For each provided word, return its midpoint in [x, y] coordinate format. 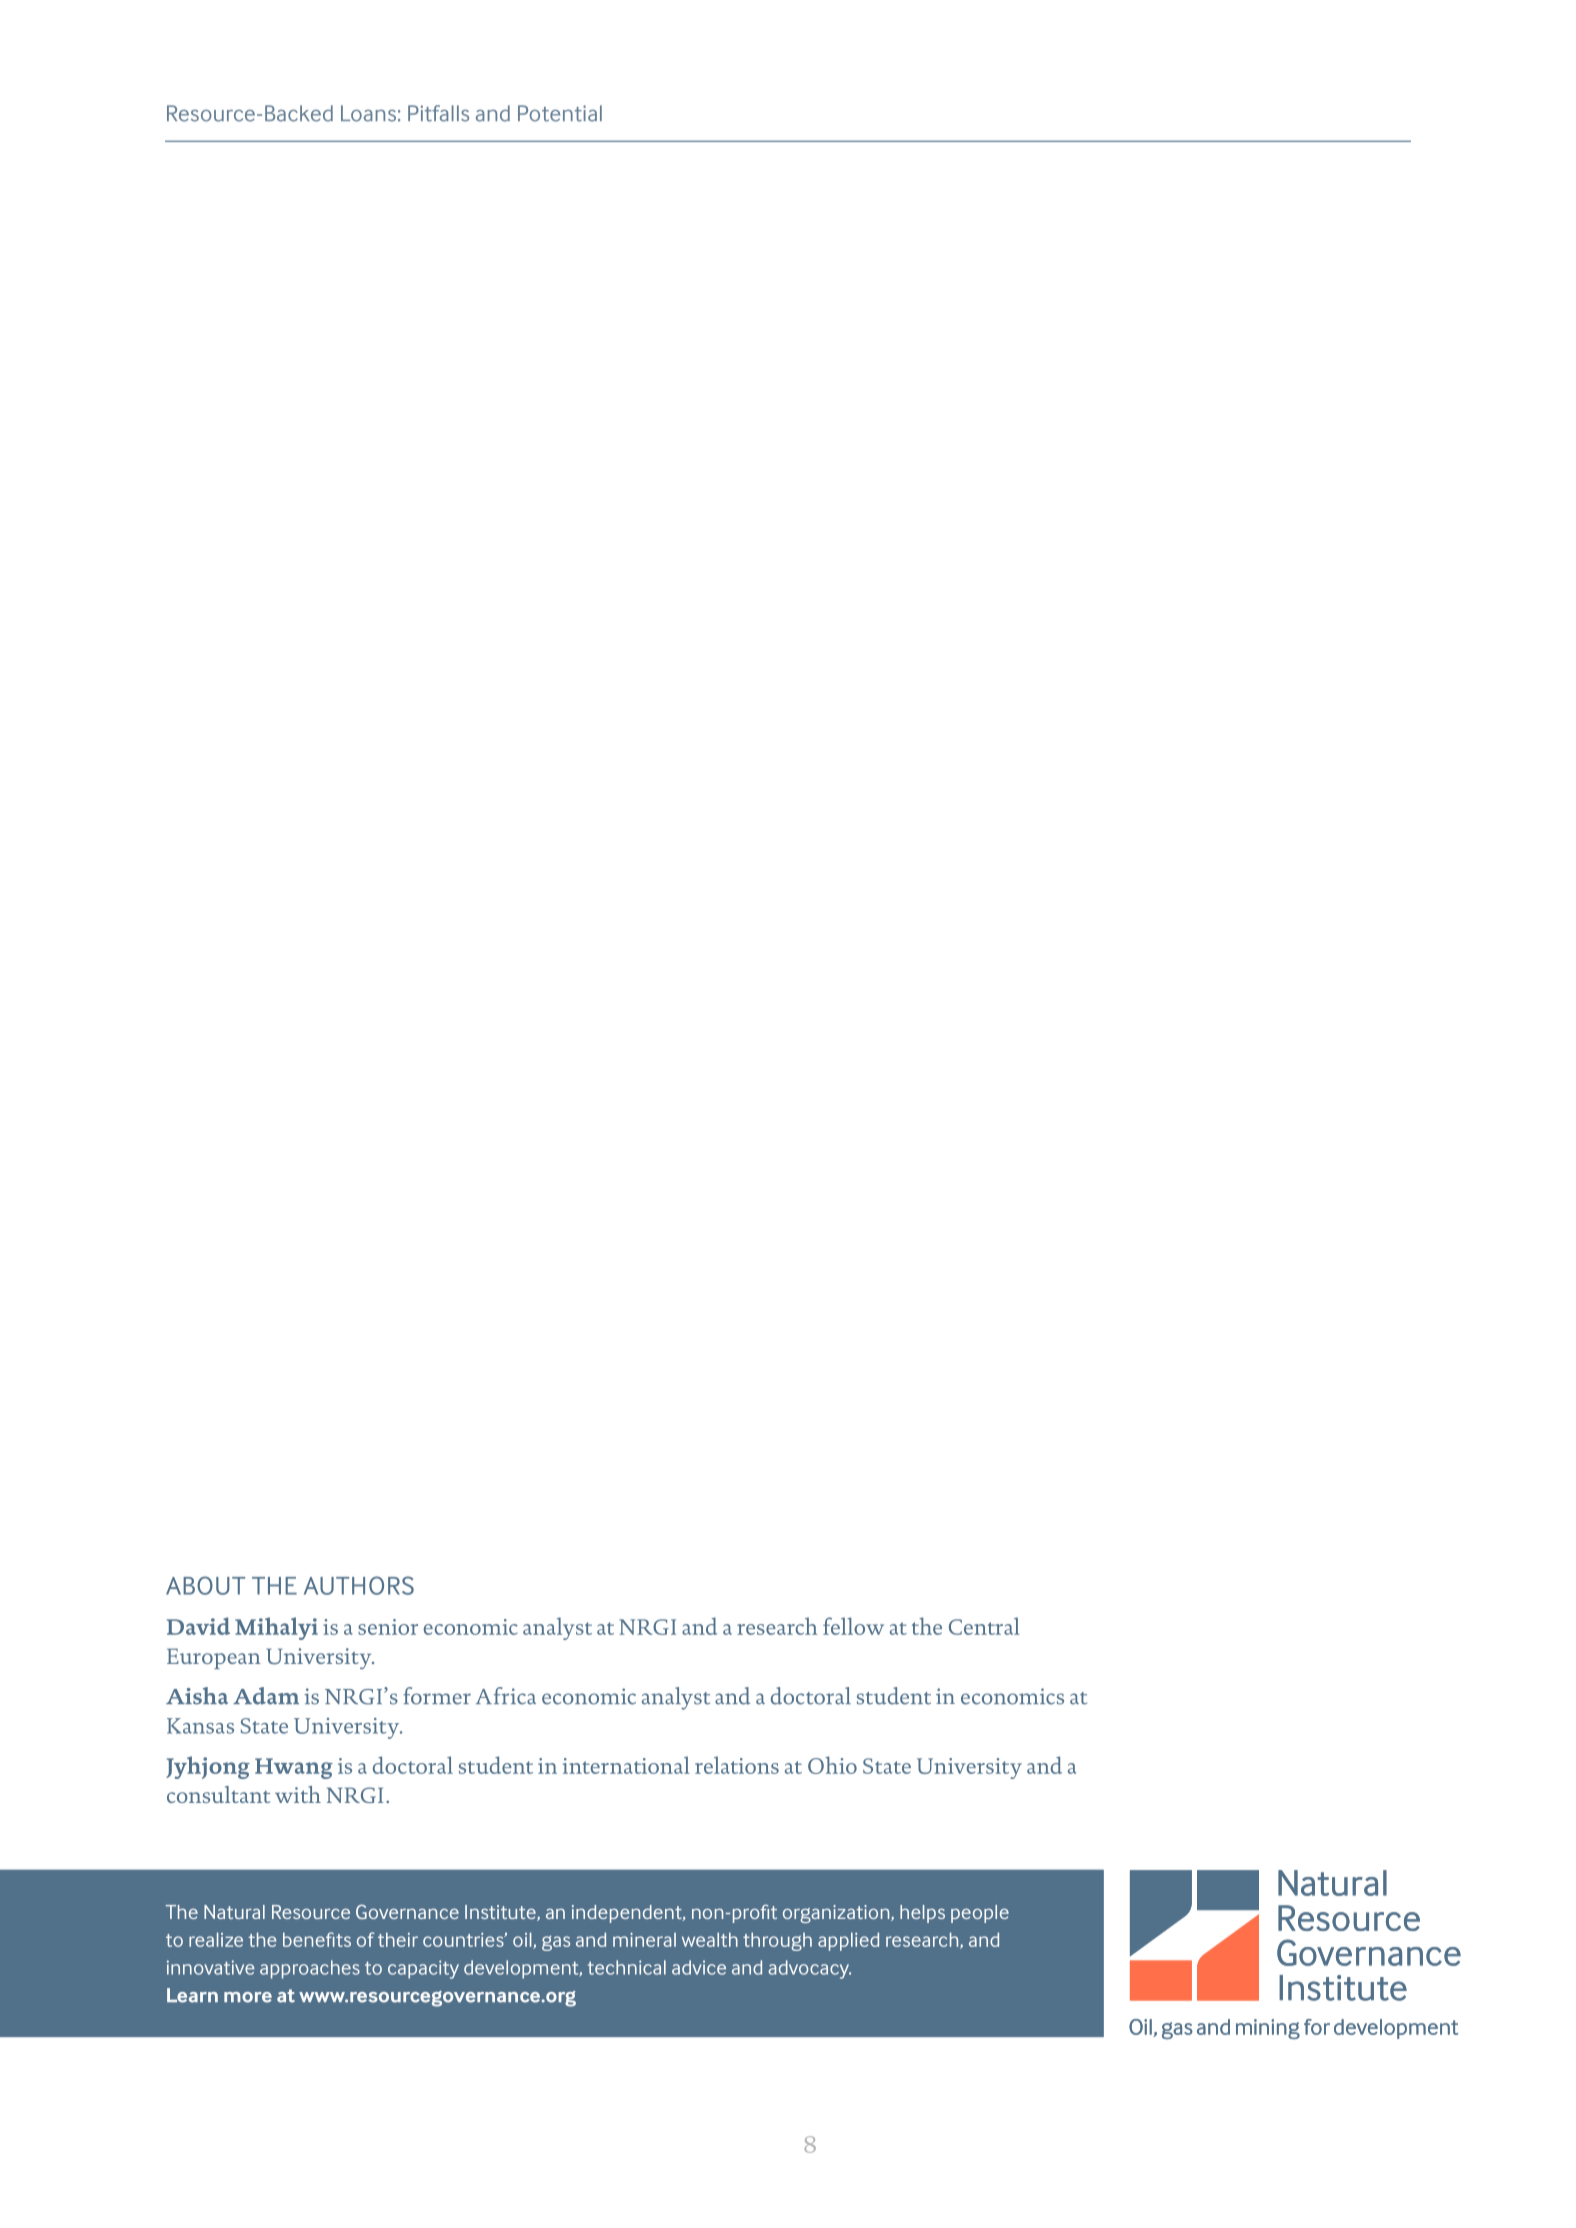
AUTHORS [359, 1585]
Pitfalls [438, 113]
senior [388, 1627]
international [626, 1765]
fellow [853, 1626]
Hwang [294, 1768]
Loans [368, 113]
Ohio [832, 1765]
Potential [560, 113]
